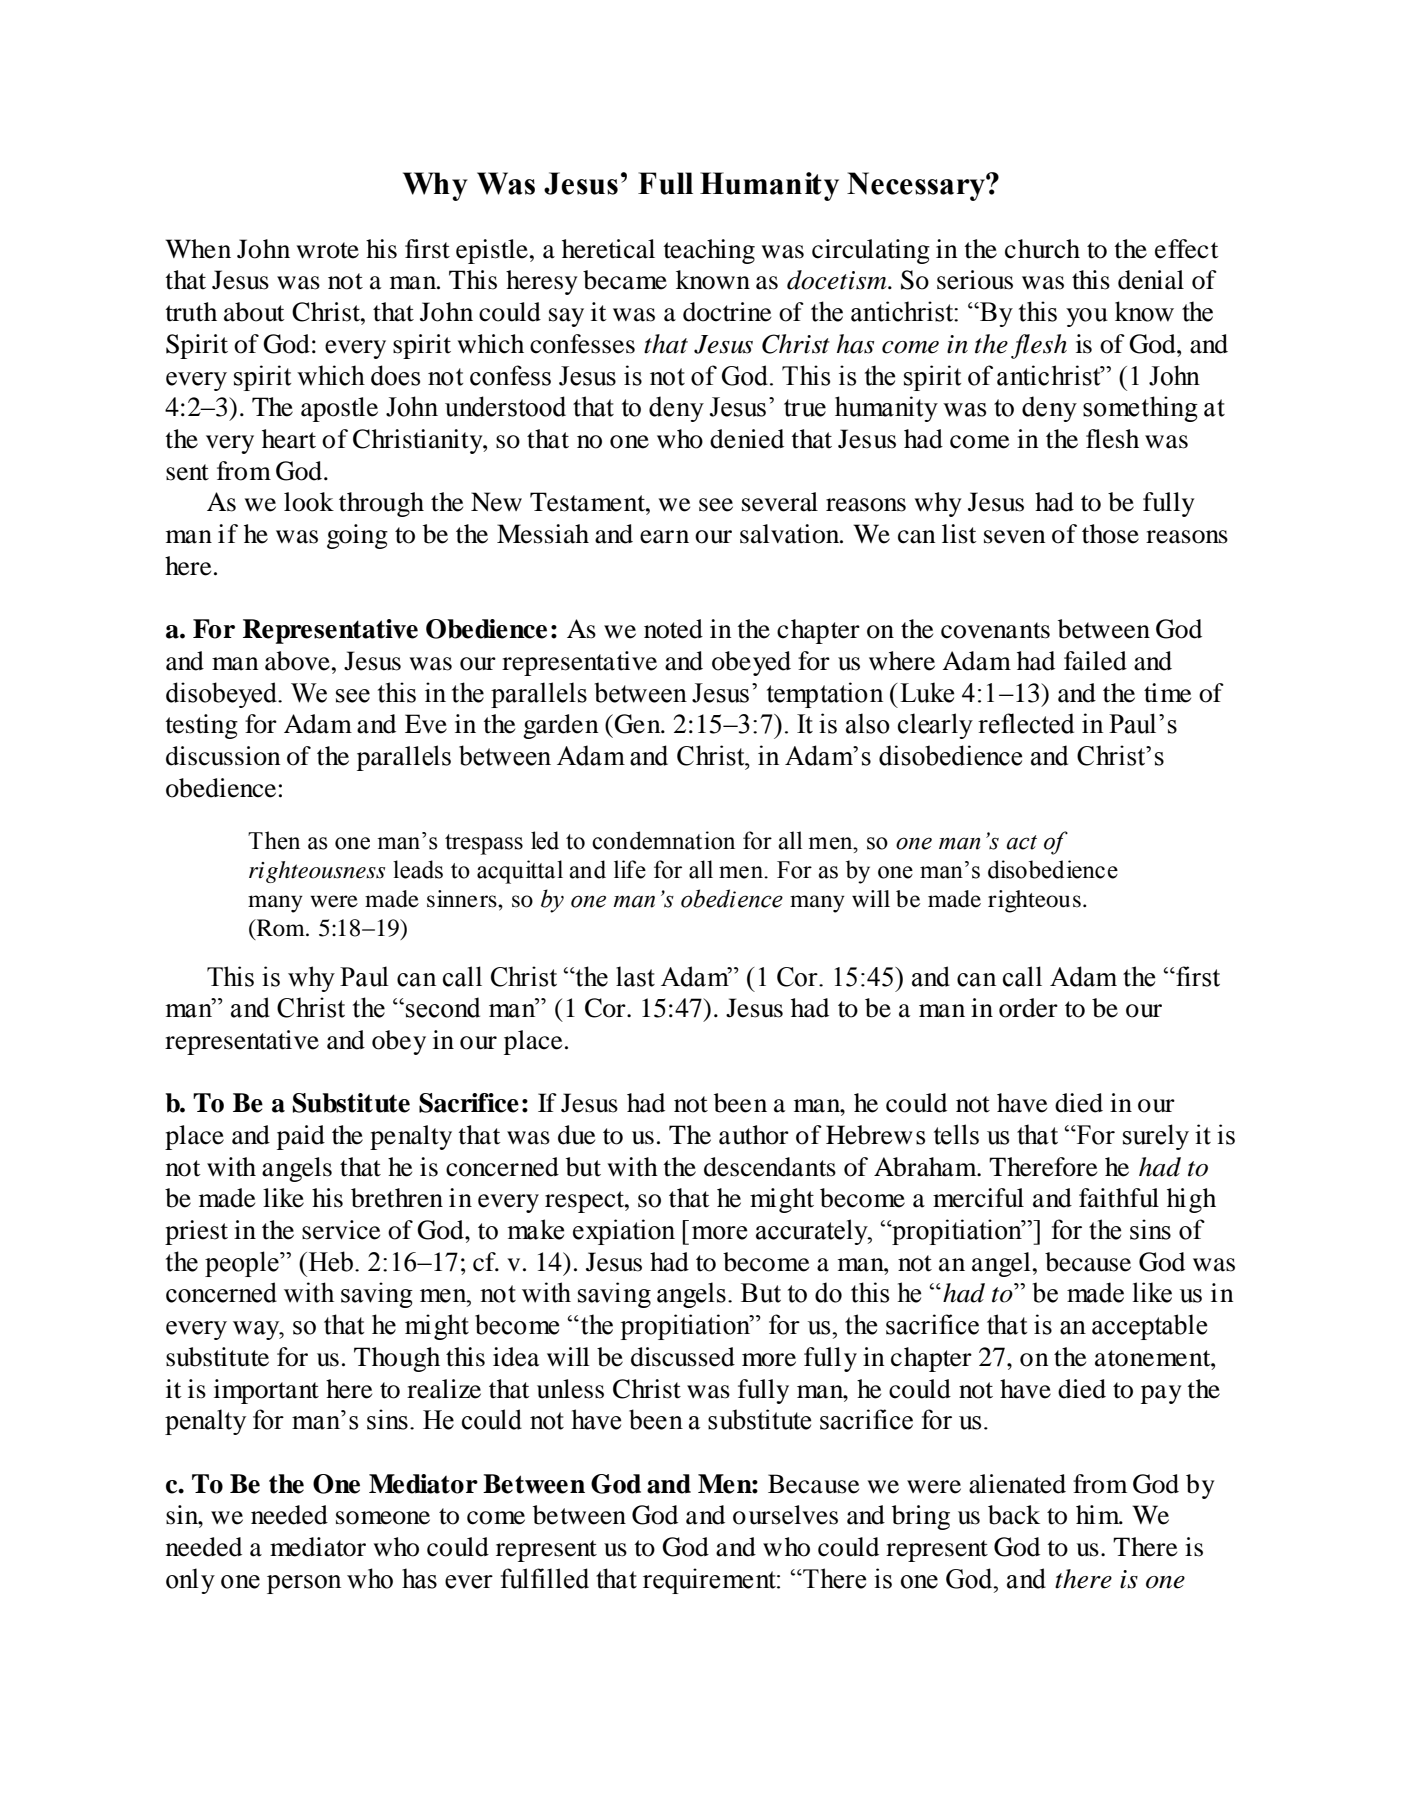 Image resolution: width=1405 pixels, height=1818 pixels. Describe the element at coordinates (754, 1135) in the image. I see `author` at that location.
